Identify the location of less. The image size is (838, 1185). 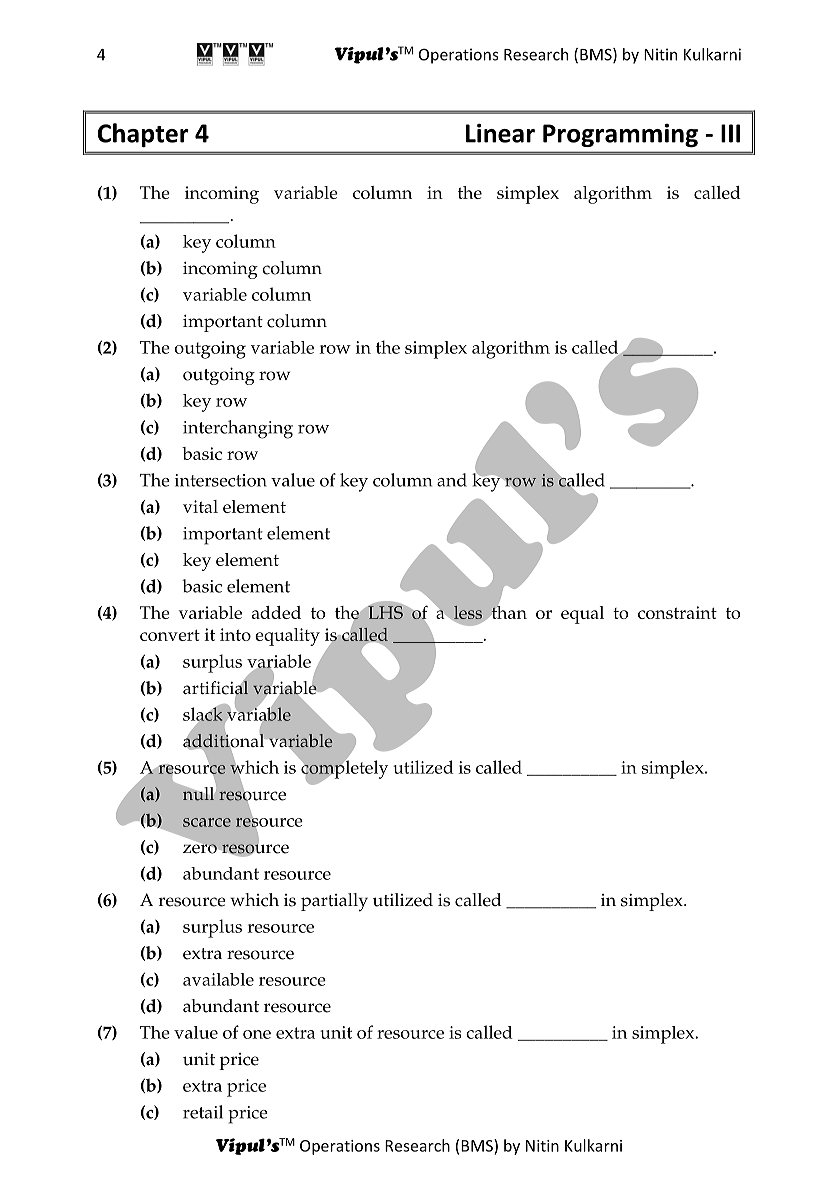
(468, 614).
